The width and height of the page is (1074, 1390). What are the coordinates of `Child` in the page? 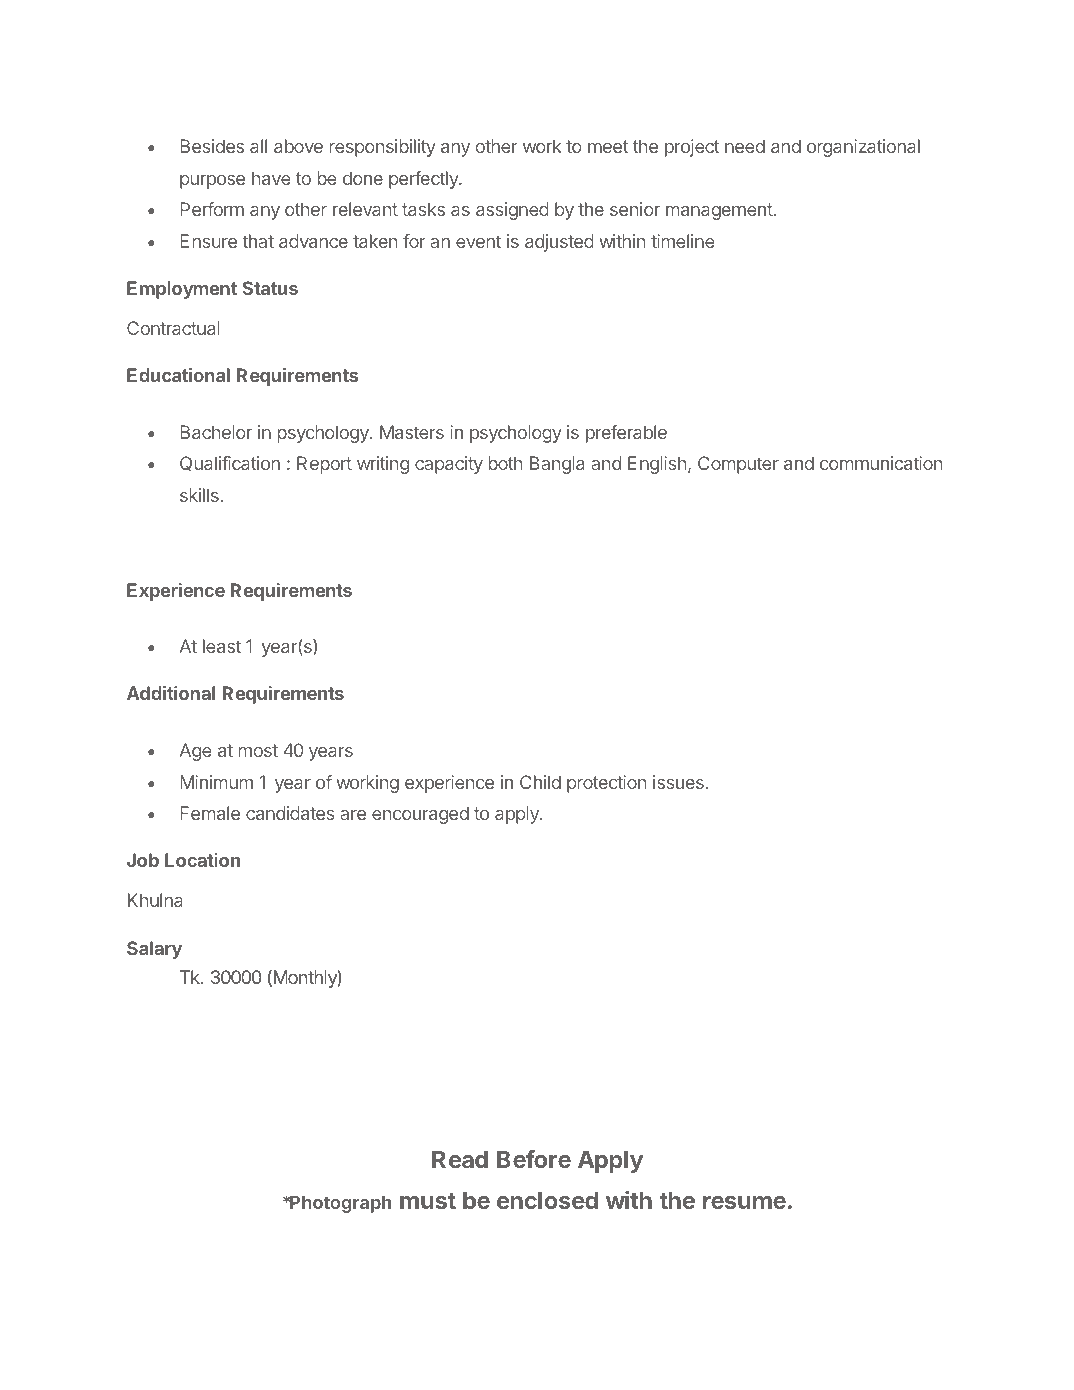 It's located at (540, 782).
